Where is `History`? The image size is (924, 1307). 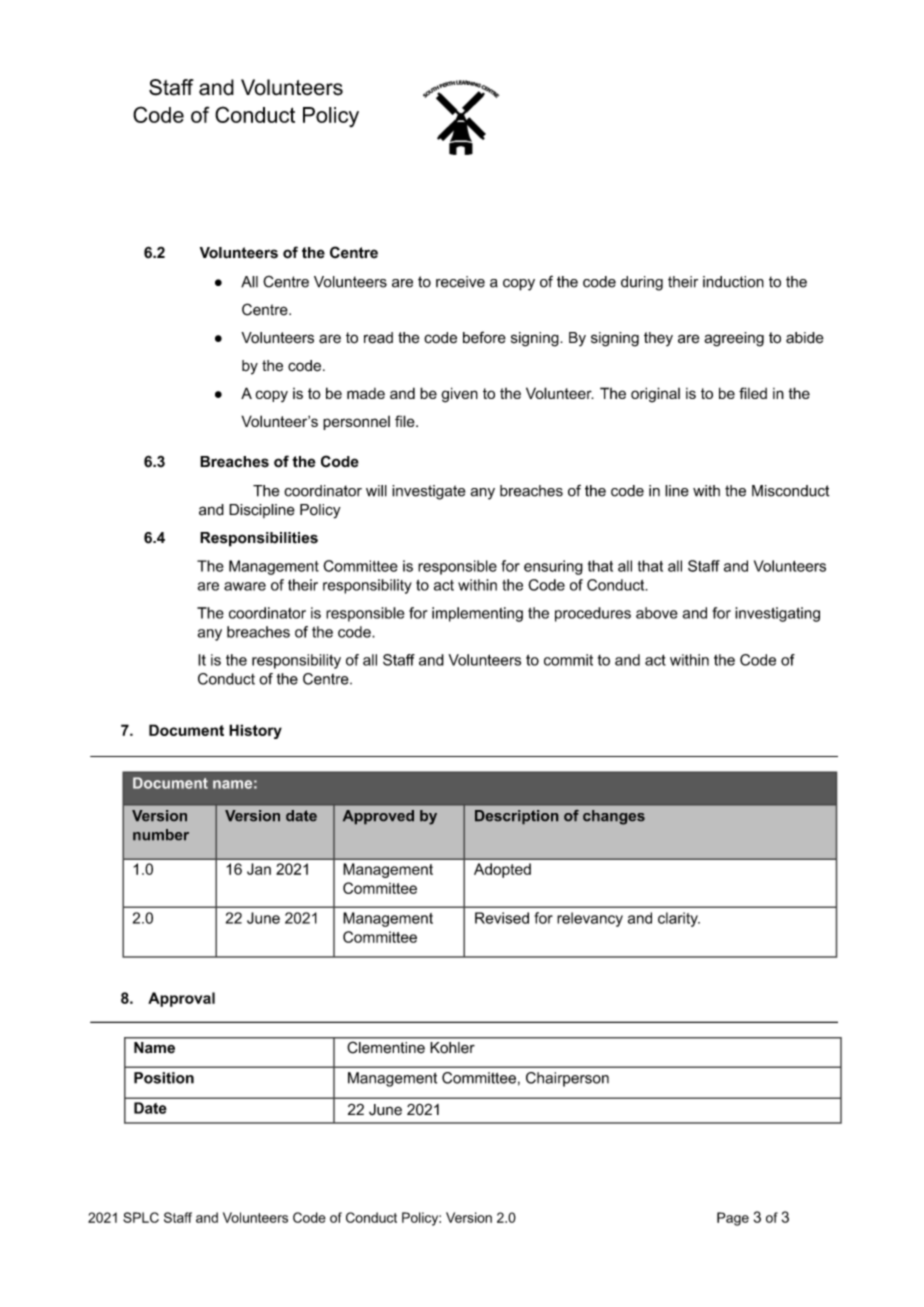
History is located at coordinates (255, 731).
